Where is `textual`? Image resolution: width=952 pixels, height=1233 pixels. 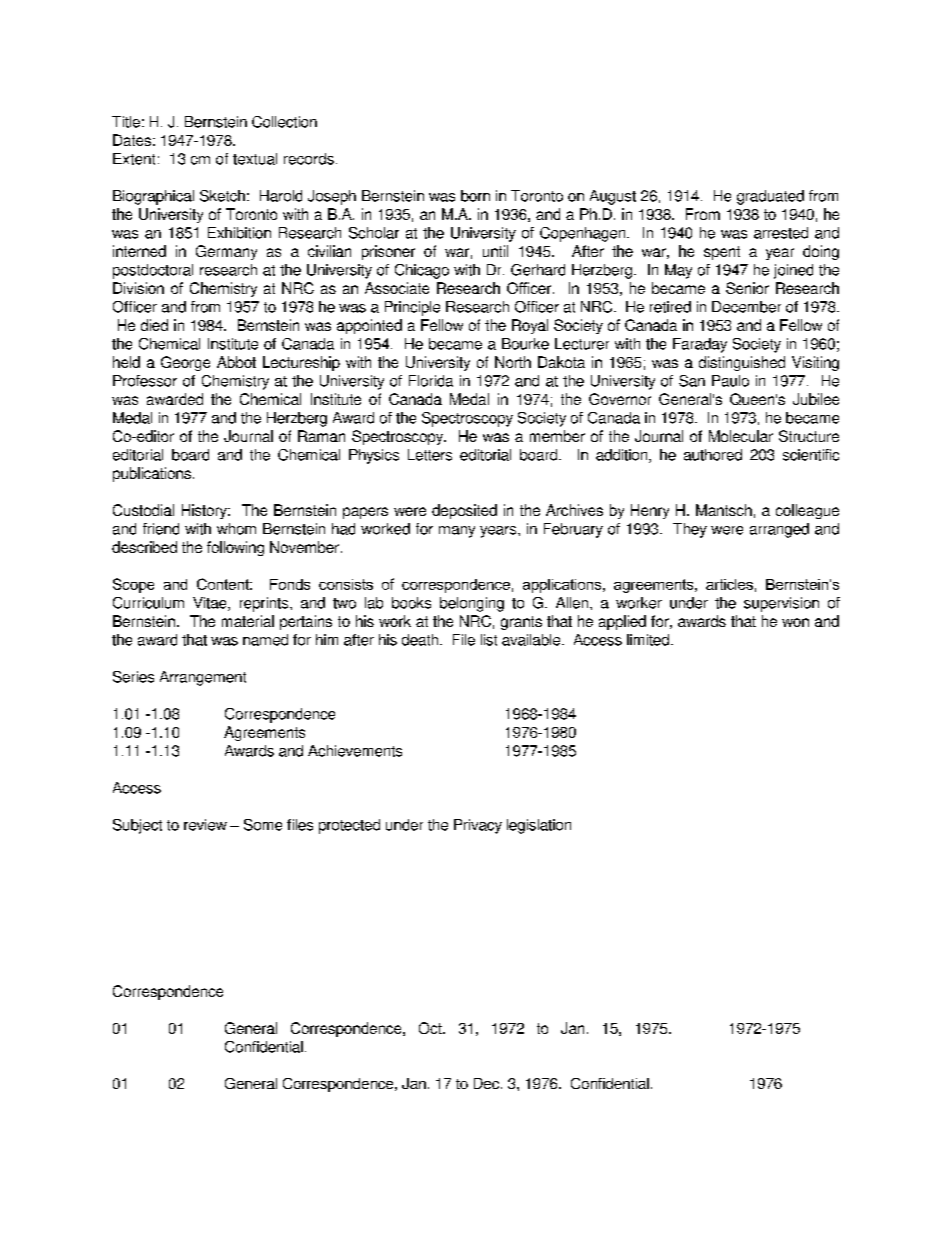
textual is located at coordinates (255, 159).
